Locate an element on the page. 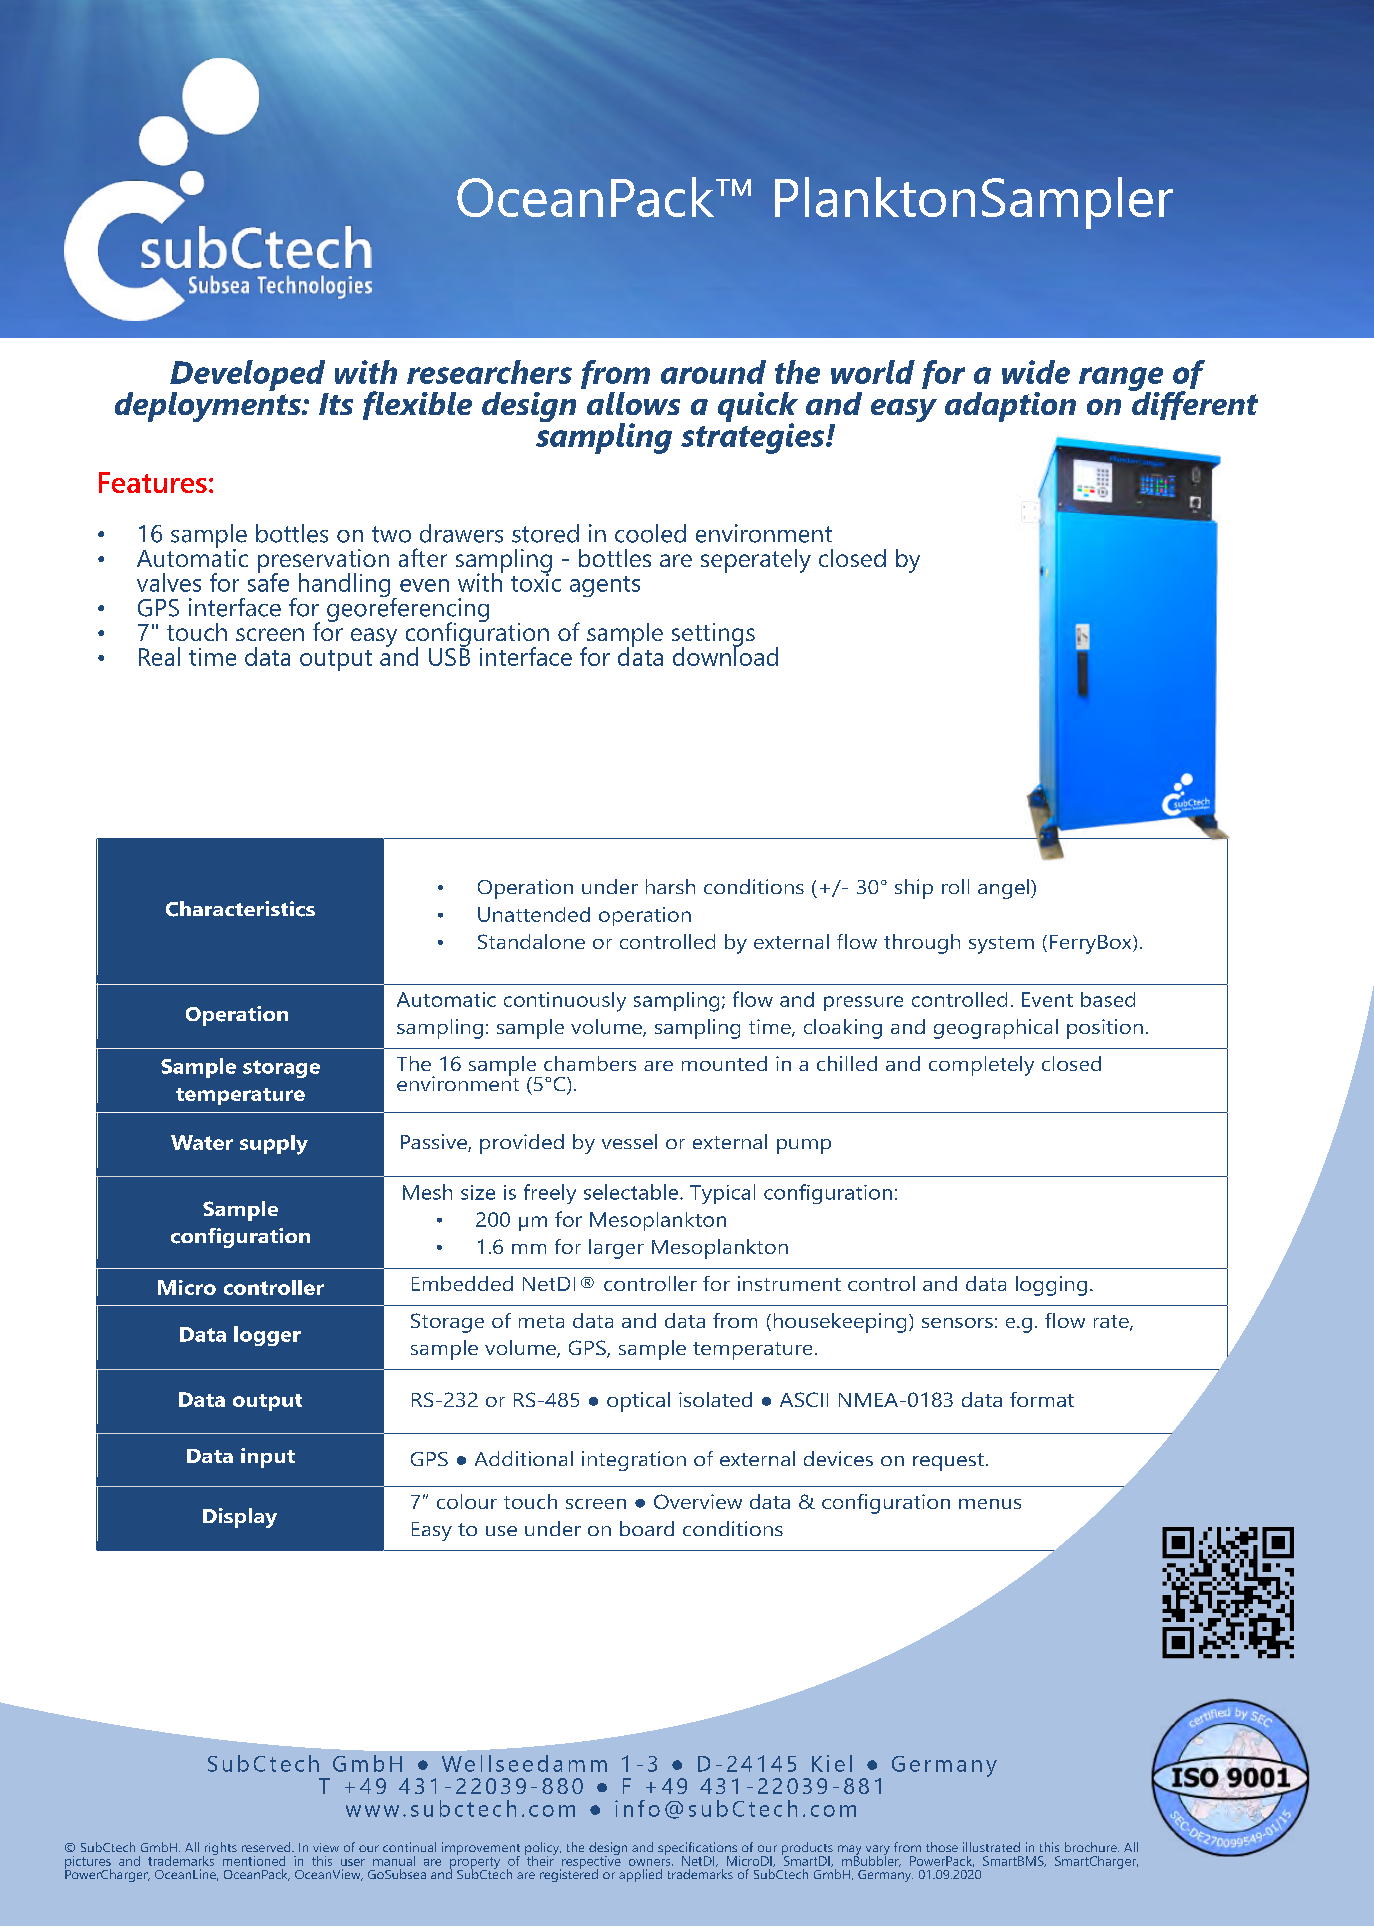 The height and width of the image is (1928, 1374). Water is located at coordinates (202, 1142).
